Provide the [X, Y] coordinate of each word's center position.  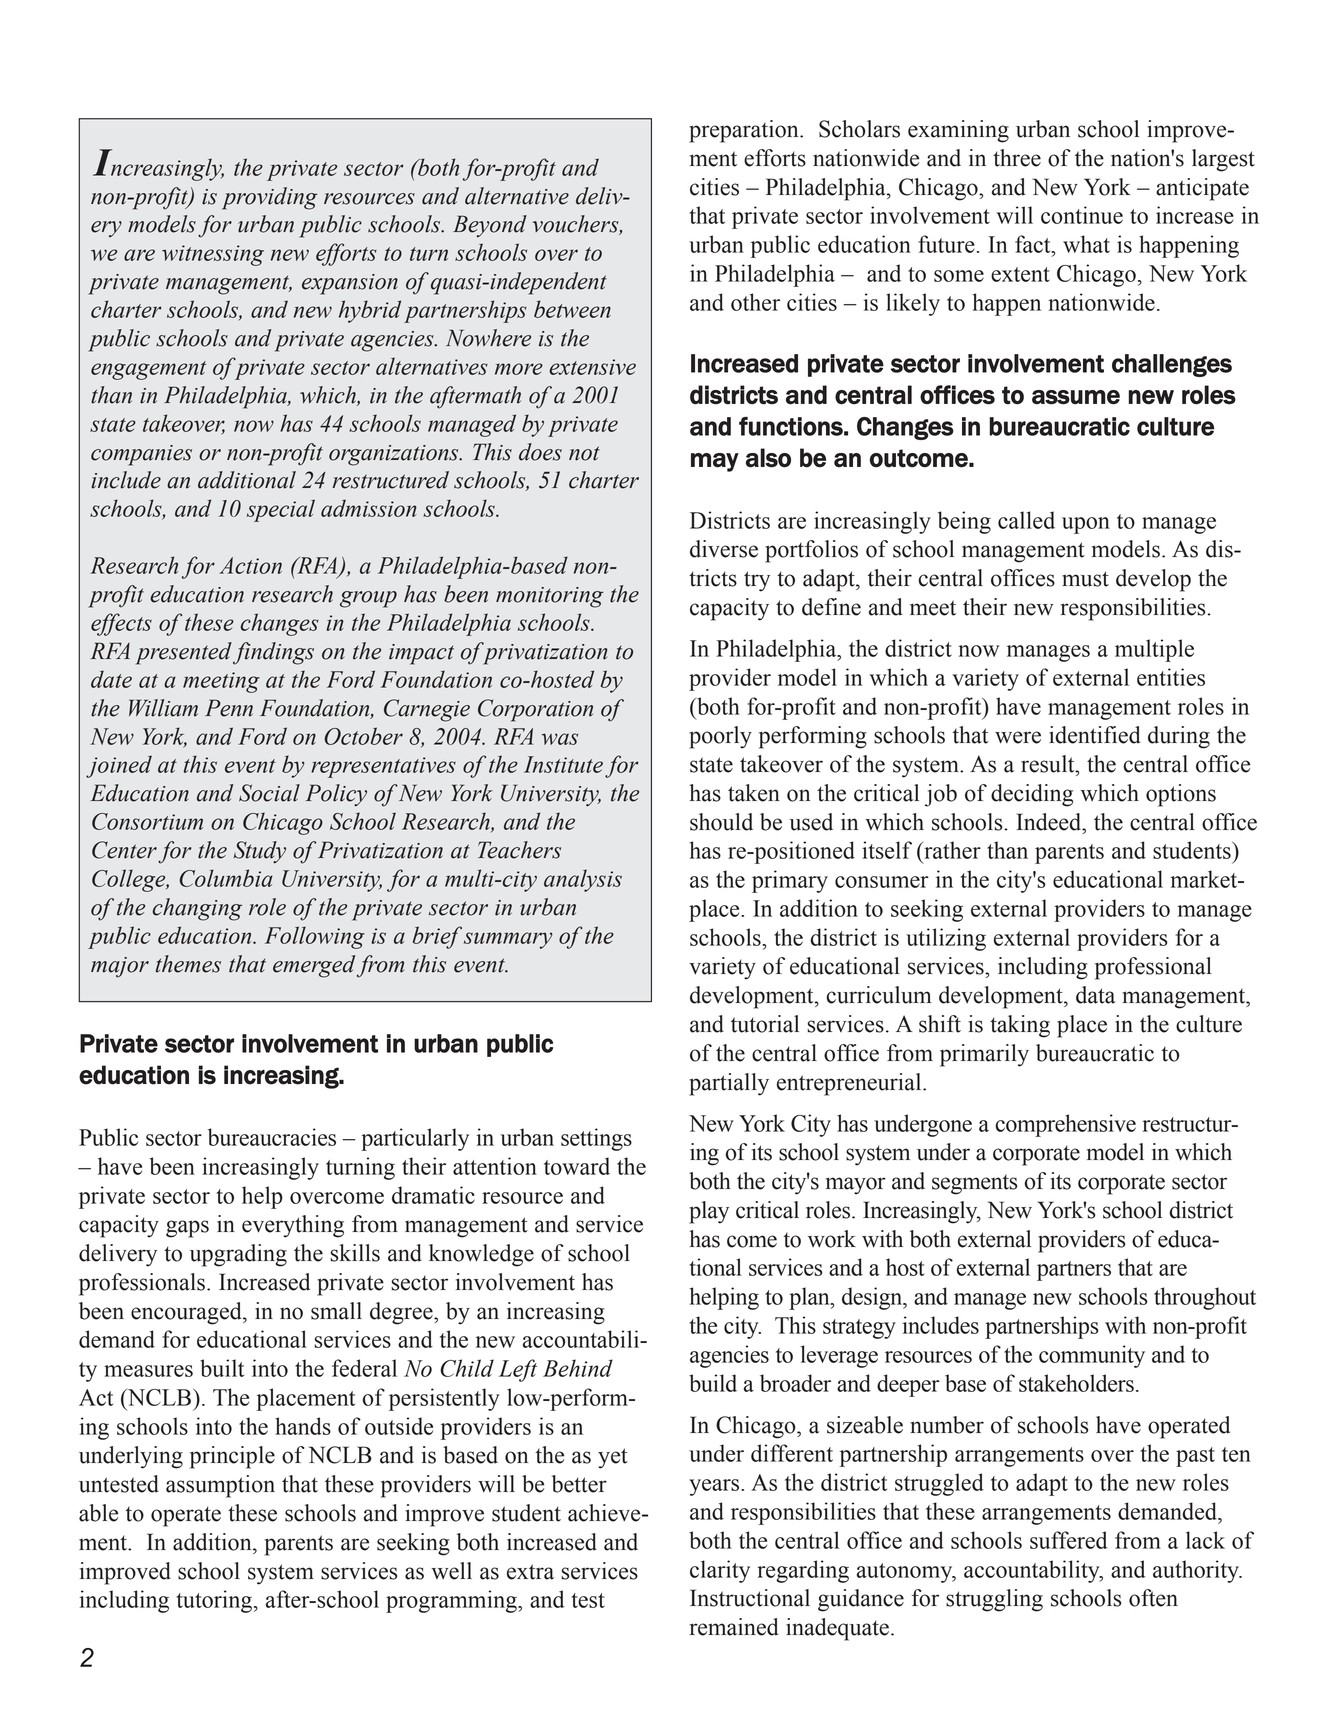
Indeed [1050, 822]
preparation [745, 131]
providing [269, 198]
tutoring [215, 1601]
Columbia [226, 878]
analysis [583, 880]
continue [1082, 215]
